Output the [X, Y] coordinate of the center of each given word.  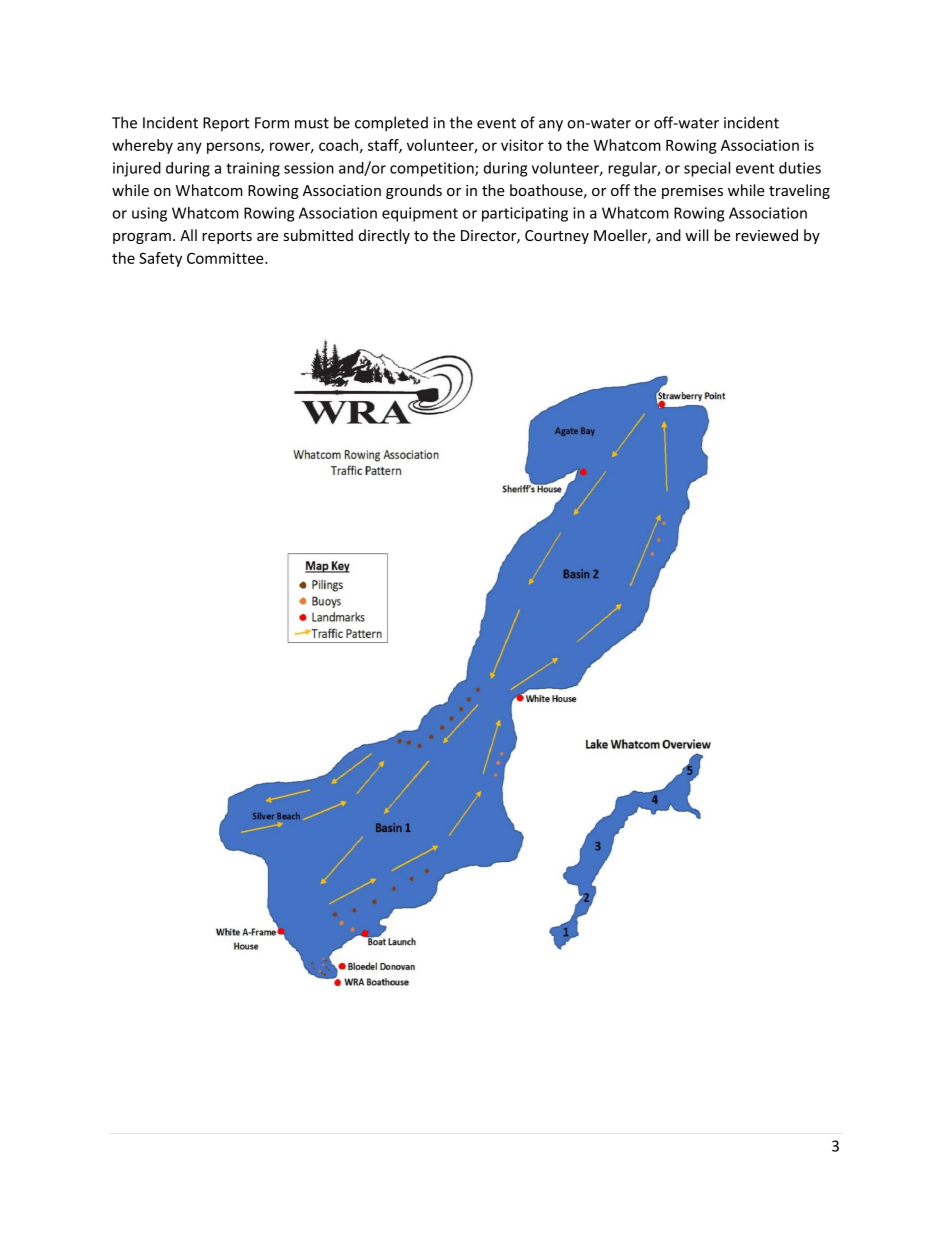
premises [692, 192]
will [696, 235]
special [707, 169]
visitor [522, 145]
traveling [799, 191]
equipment [420, 214]
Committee [226, 258]
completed [391, 124]
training [253, 169]
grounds [414, 191]
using [149, 214]
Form [272, 123]
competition [433, 169]
